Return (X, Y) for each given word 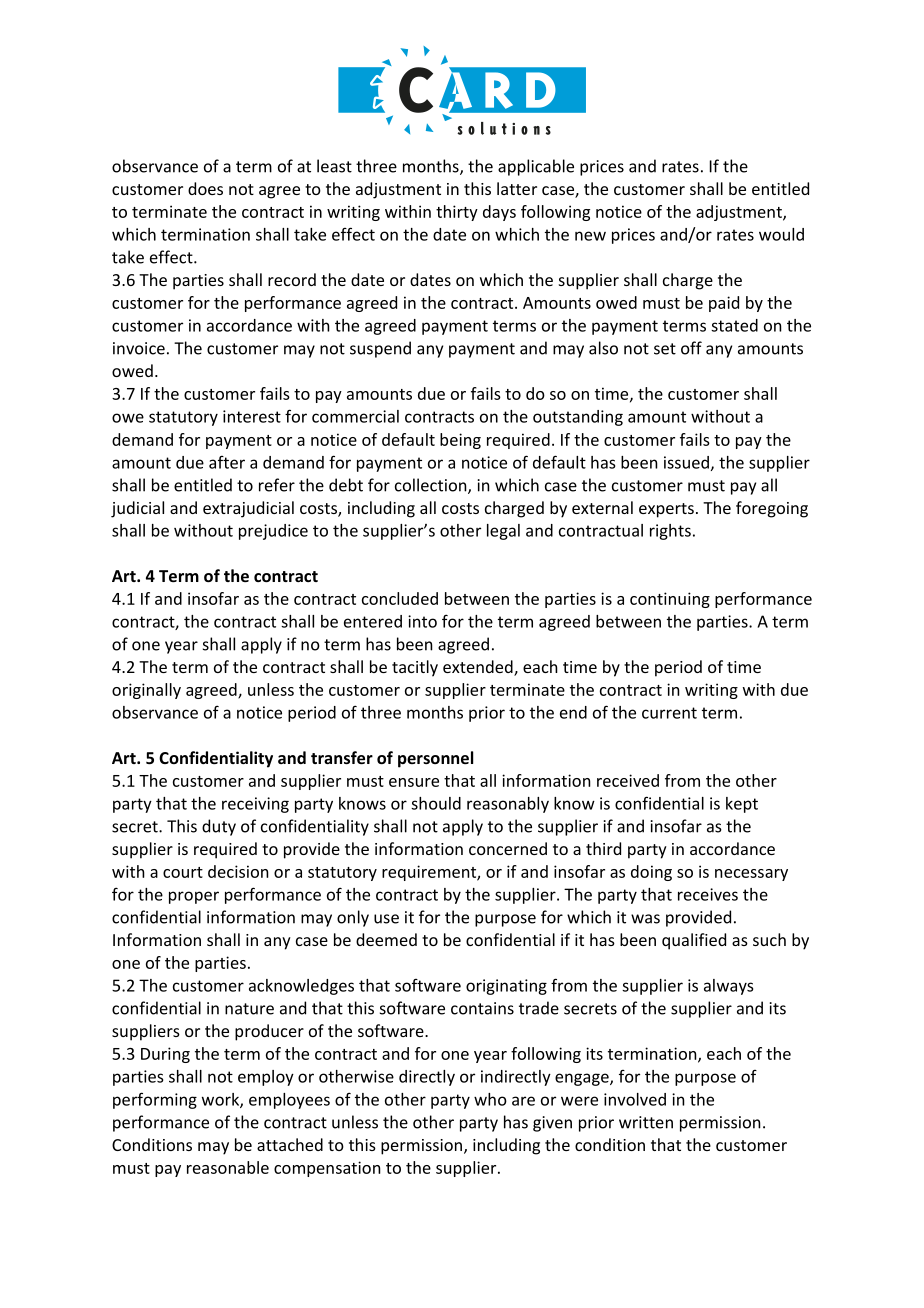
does (205, 188)
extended (479, 668)
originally (146, 691)
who (490, 1099)
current (669, 713)
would (781, 234)
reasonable (228, 1167)
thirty (457, 213)
